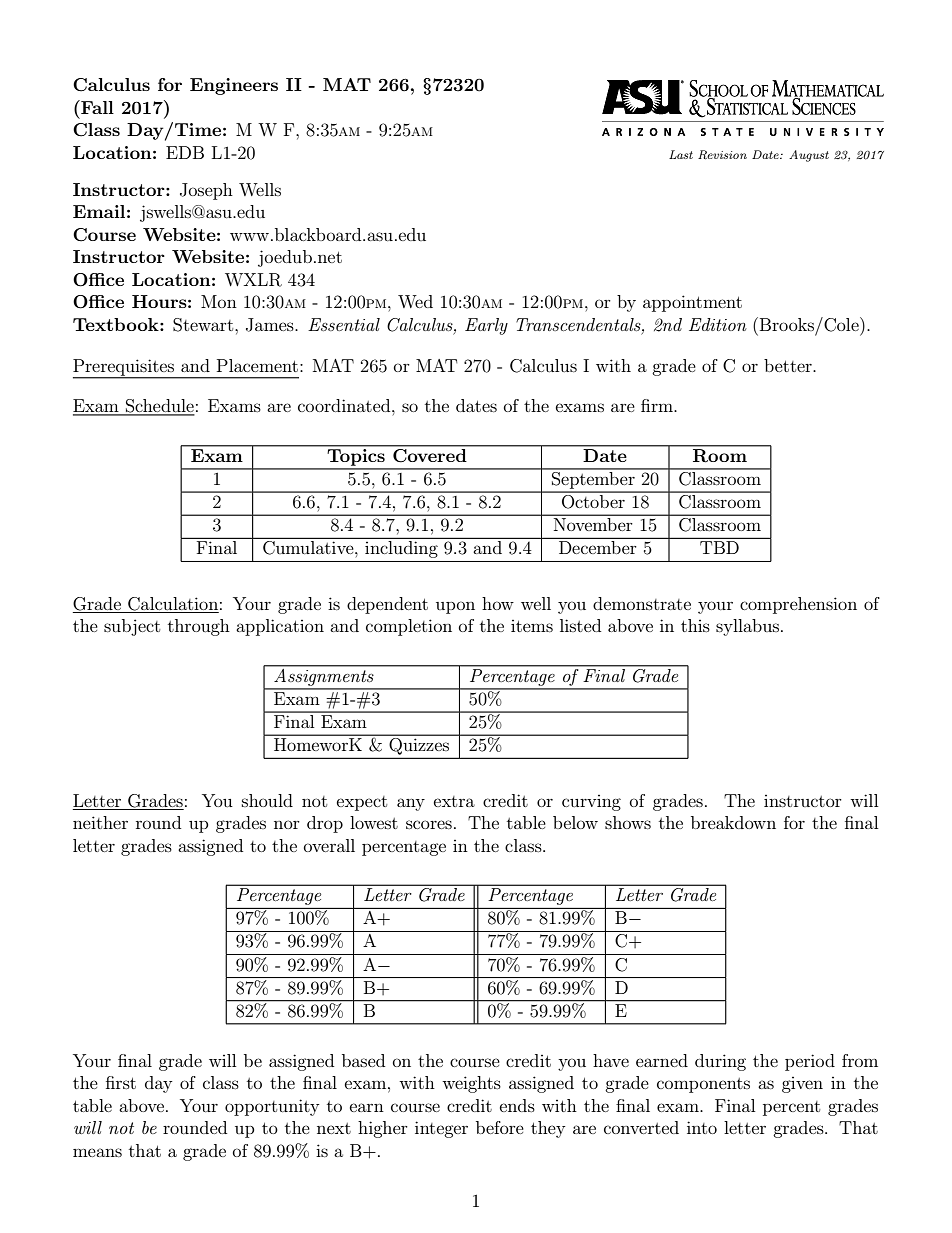  What do you see at coordinates (185, 152) in the screenshot?
I see `EDB` at bounding box center [185, 152].
